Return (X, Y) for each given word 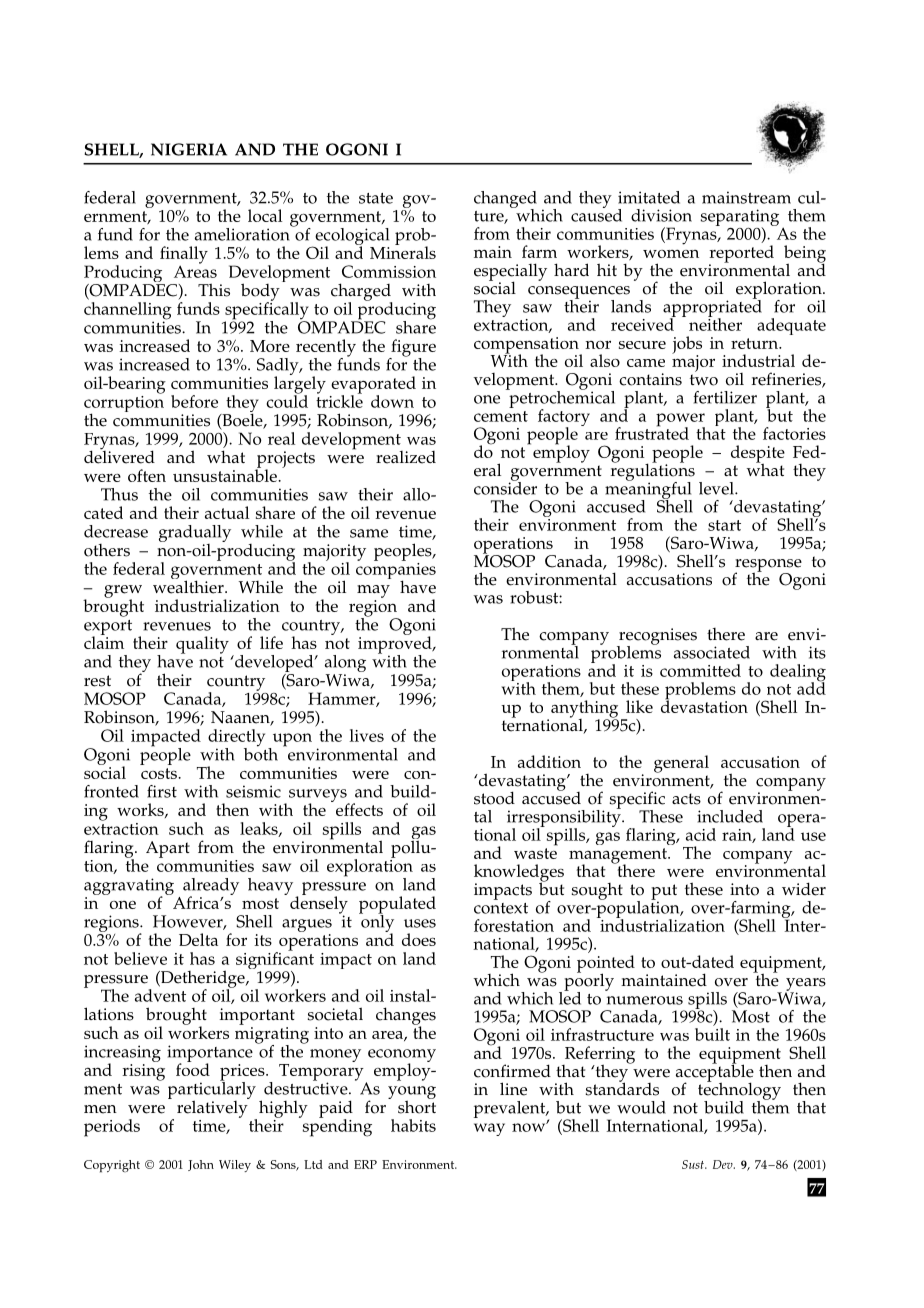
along (345, 665)
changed (505, 200)
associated (712, 652)
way (489, 1129)
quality (202, 645)
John (201, 1165)
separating (740, 219)
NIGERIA (189, 149)
